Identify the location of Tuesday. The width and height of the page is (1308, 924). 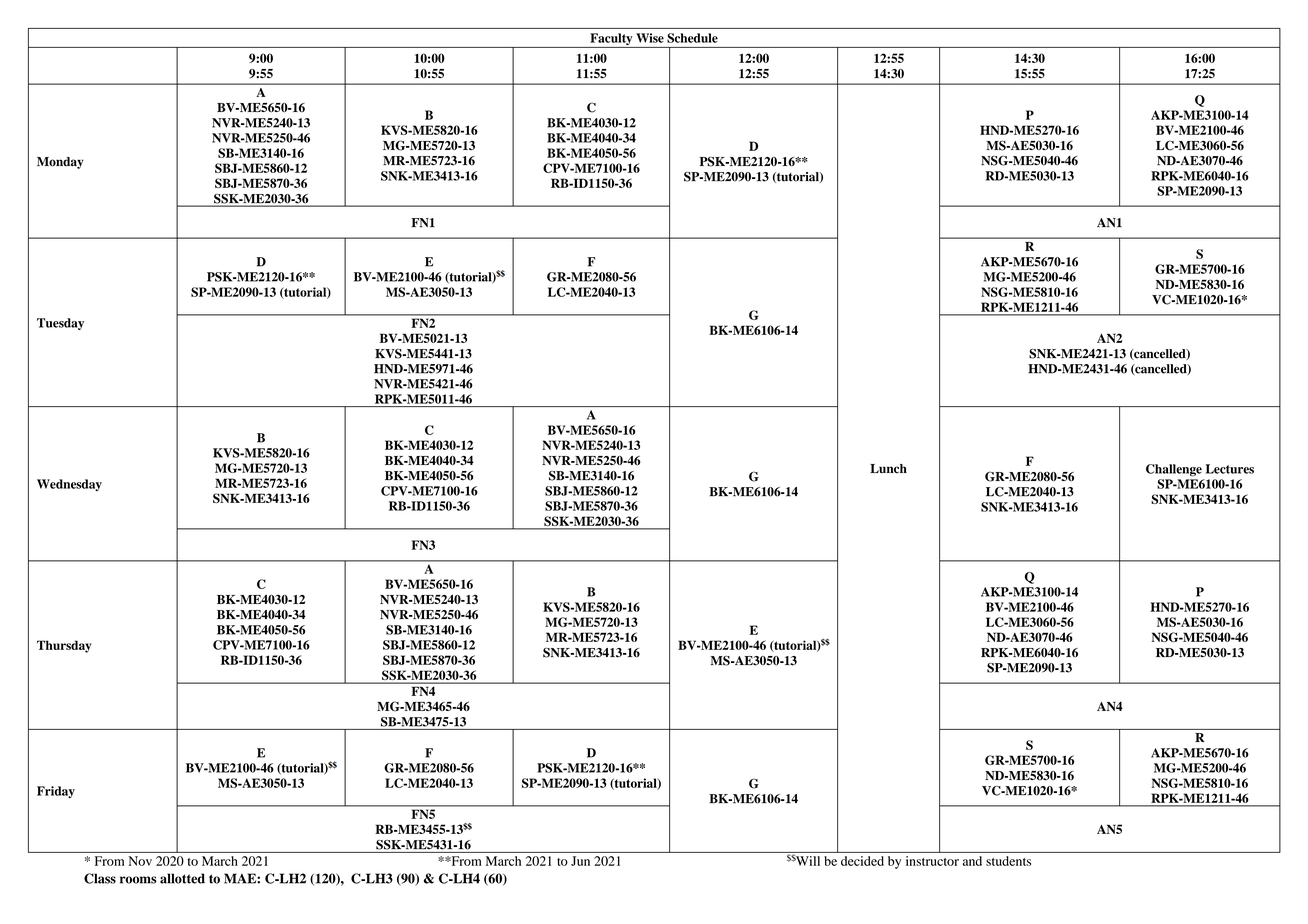
(60, 324).
